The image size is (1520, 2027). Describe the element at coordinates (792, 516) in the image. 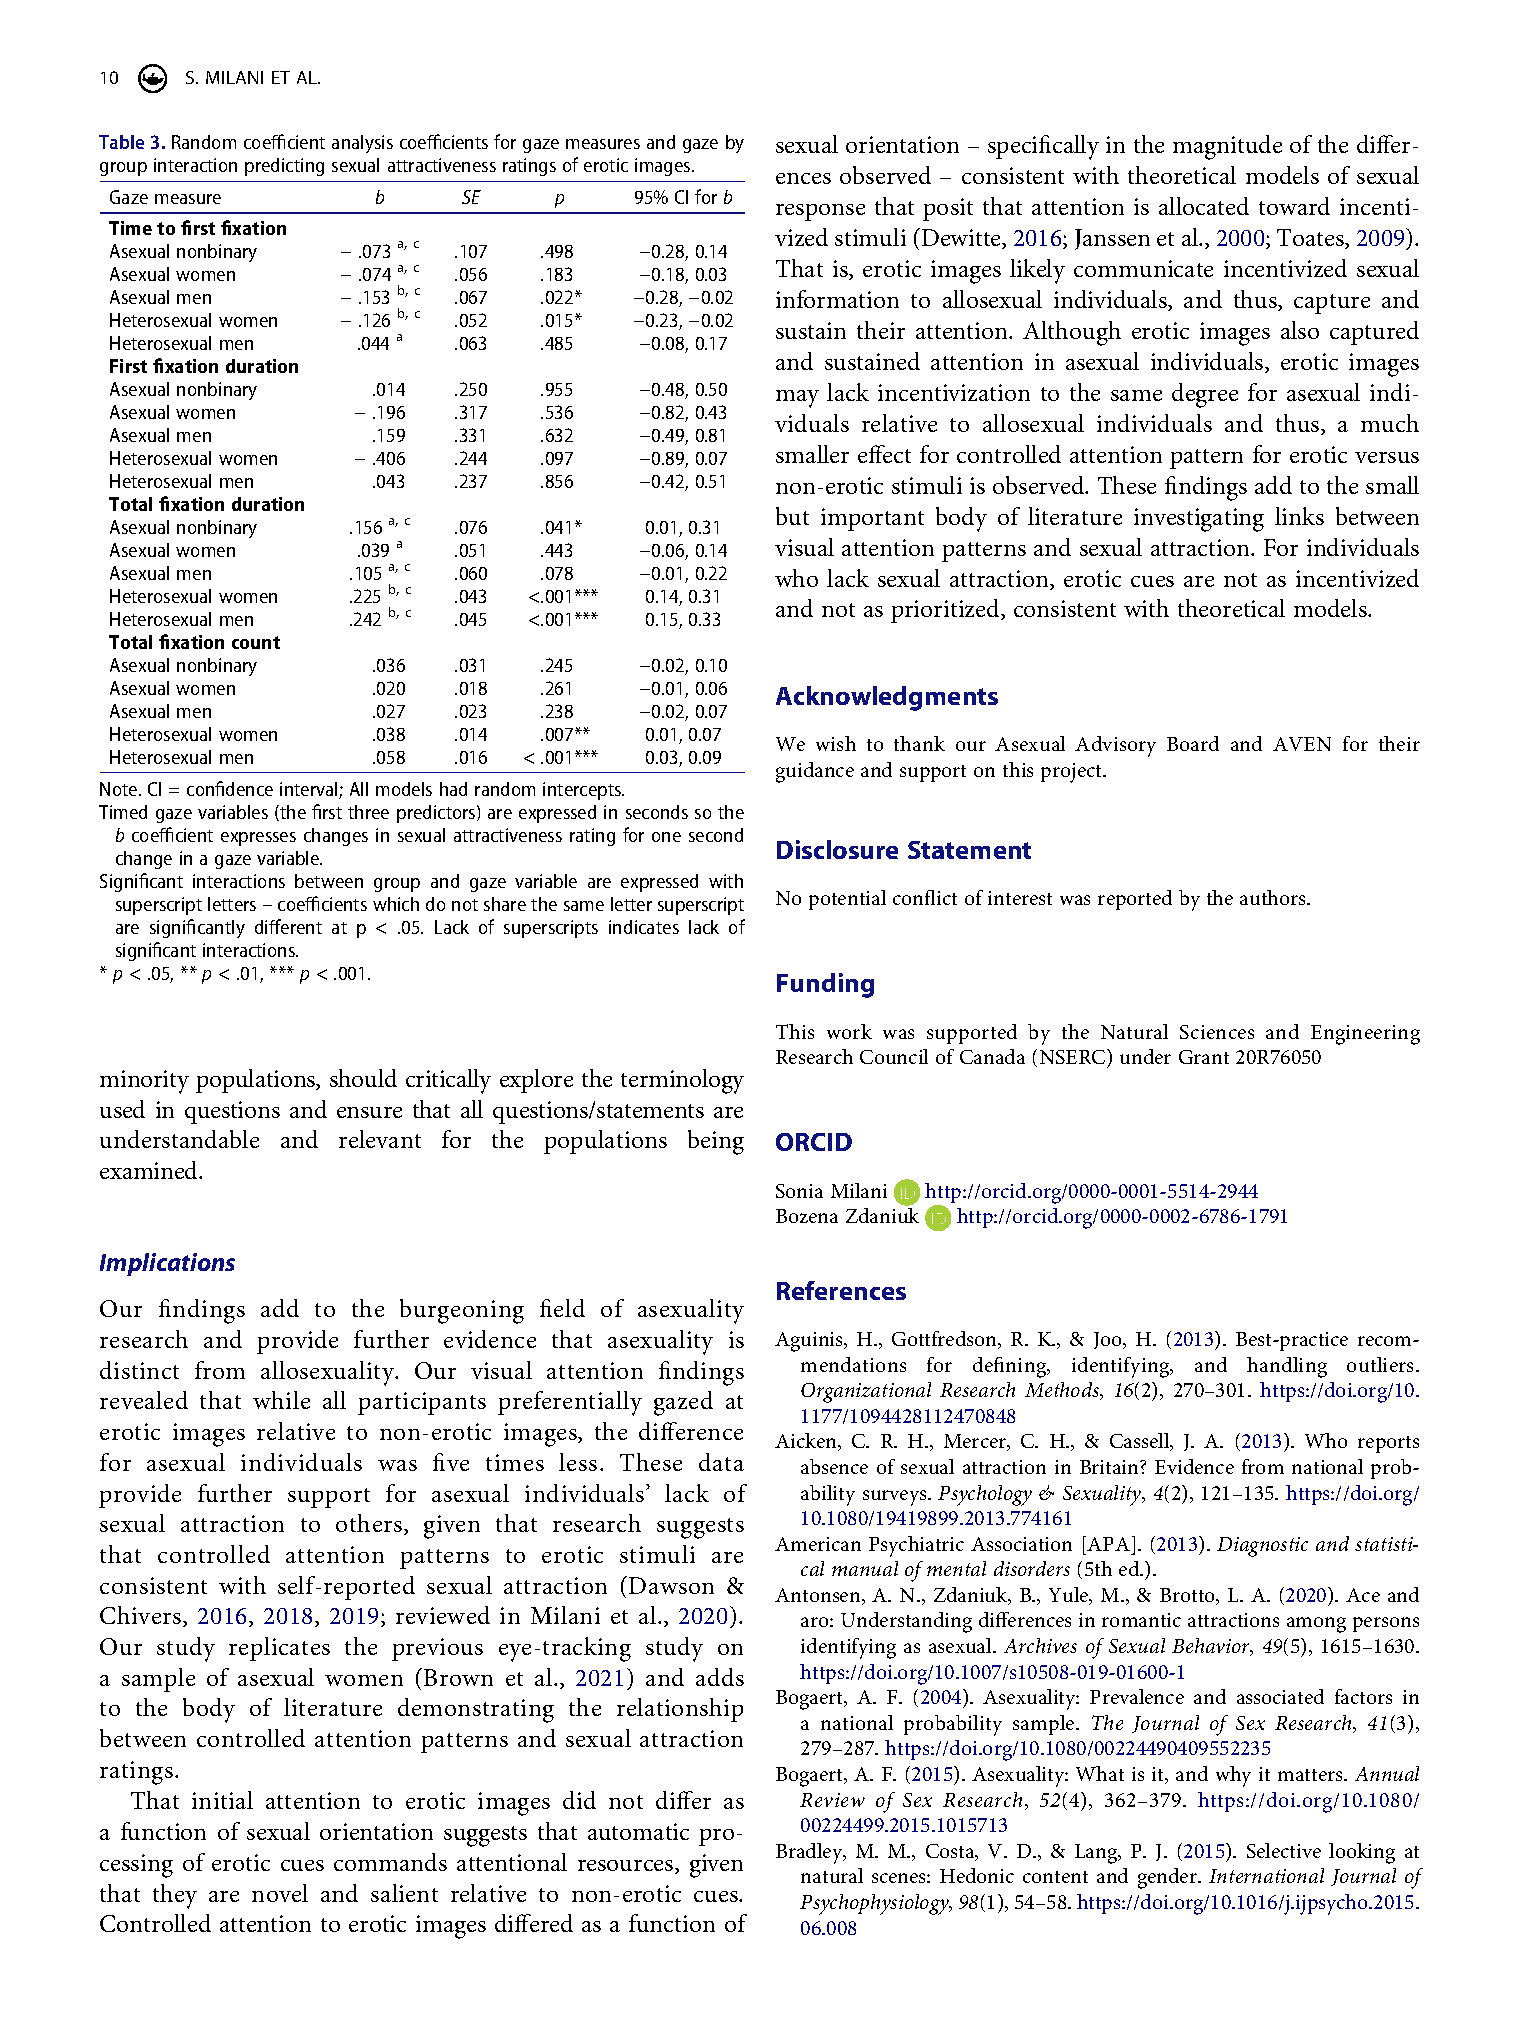

I see `but` at that location.
